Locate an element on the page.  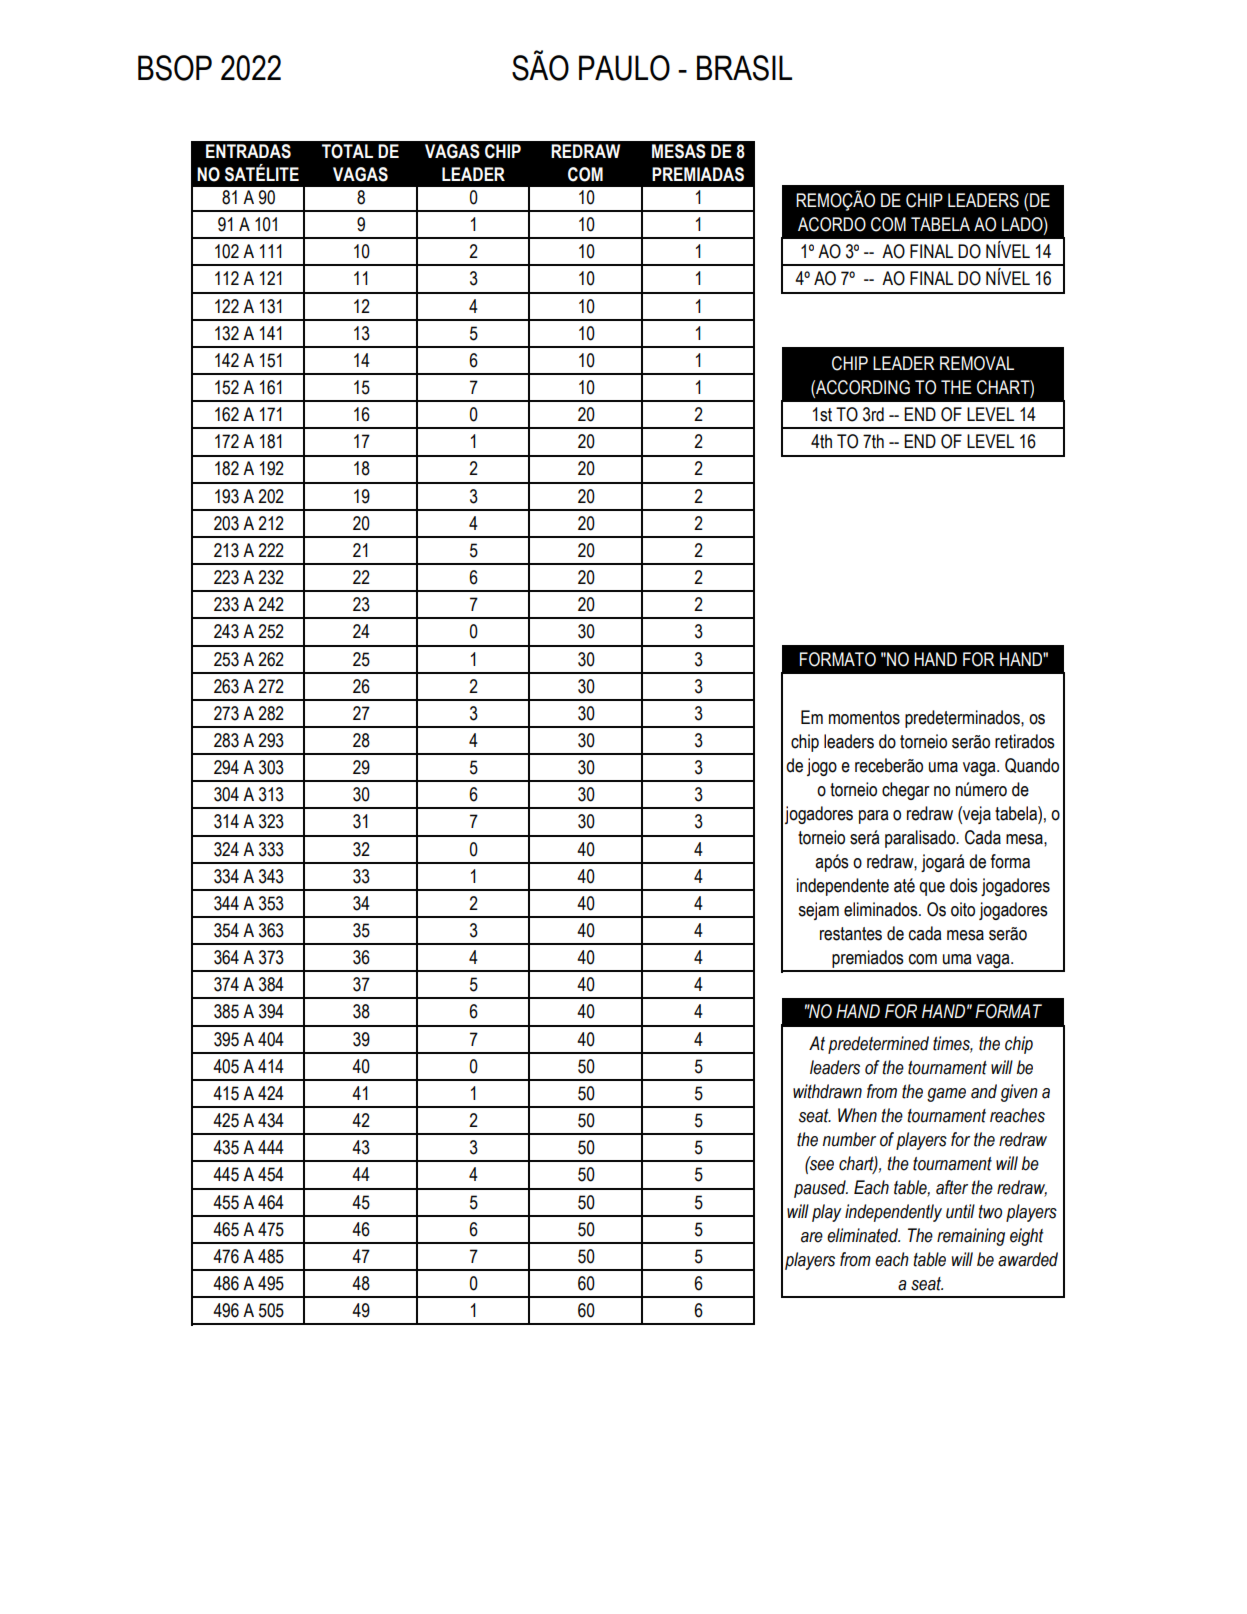
predetermined is located at coordinates (878, 1045).
